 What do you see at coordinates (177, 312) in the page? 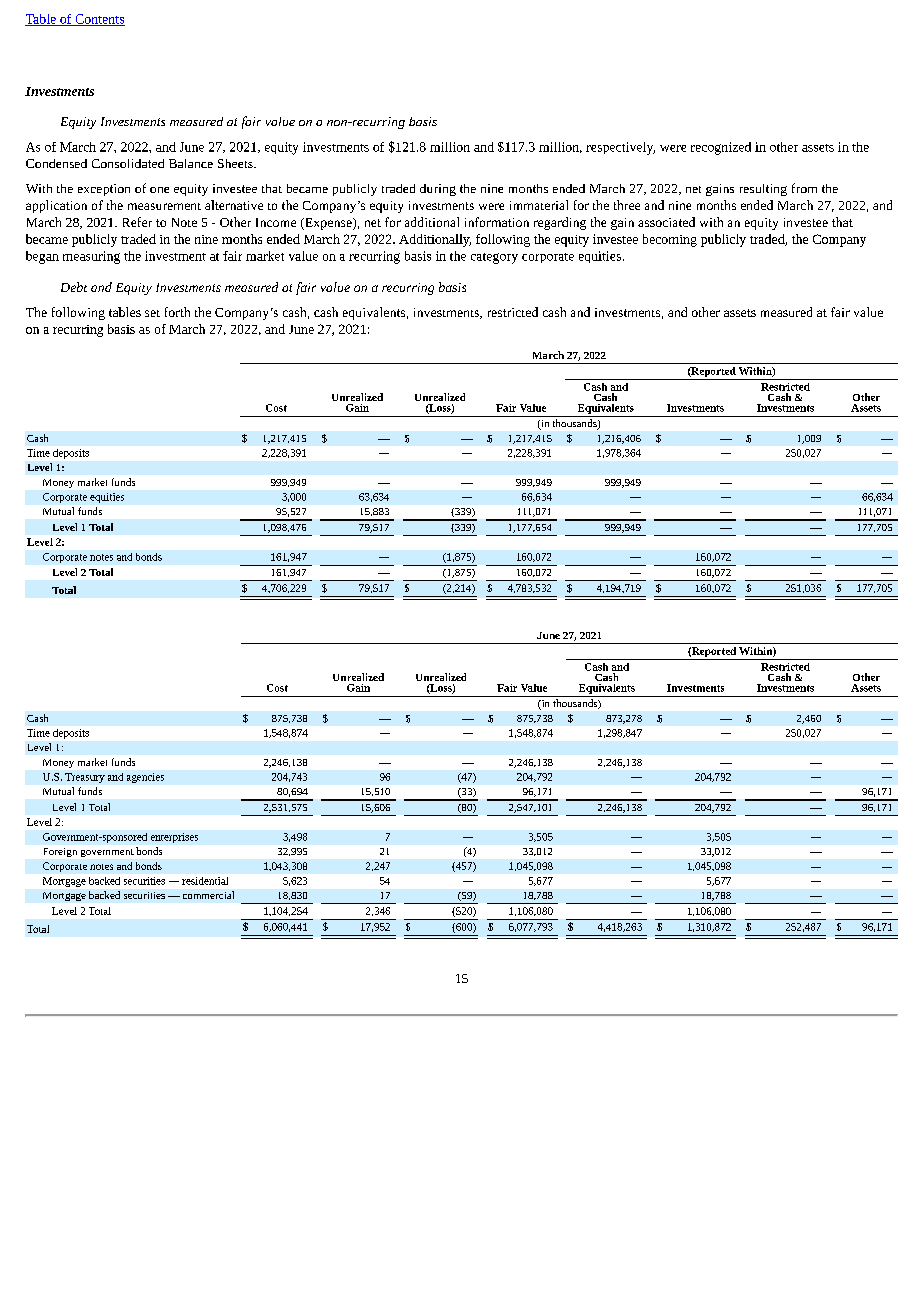
I see `forth` at bounding box center [177, 312].
